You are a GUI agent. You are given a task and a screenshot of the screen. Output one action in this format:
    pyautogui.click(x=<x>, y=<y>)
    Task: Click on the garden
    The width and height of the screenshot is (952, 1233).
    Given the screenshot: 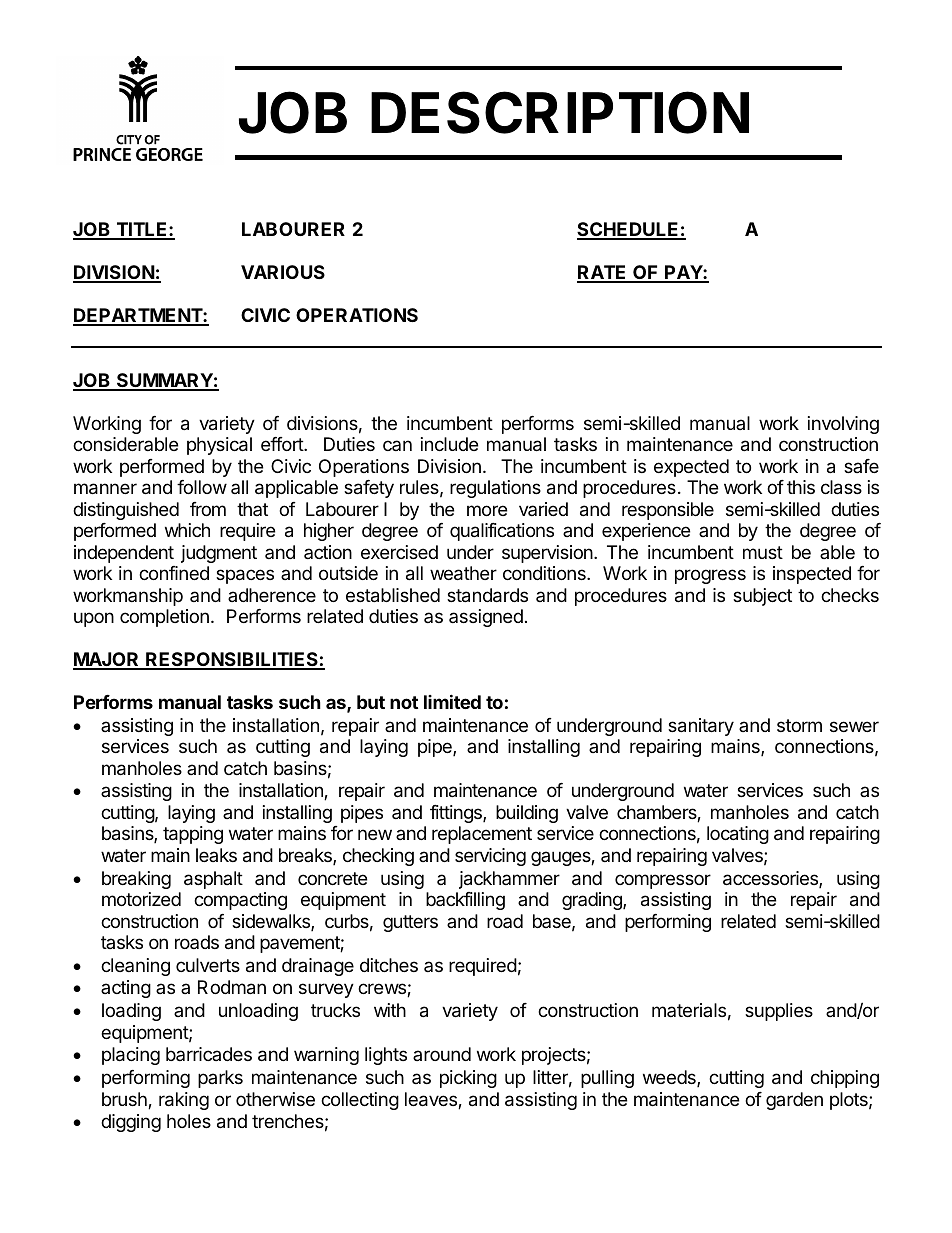 What is the action you would take?
    pyautogui.click(x=794, y=1101)
